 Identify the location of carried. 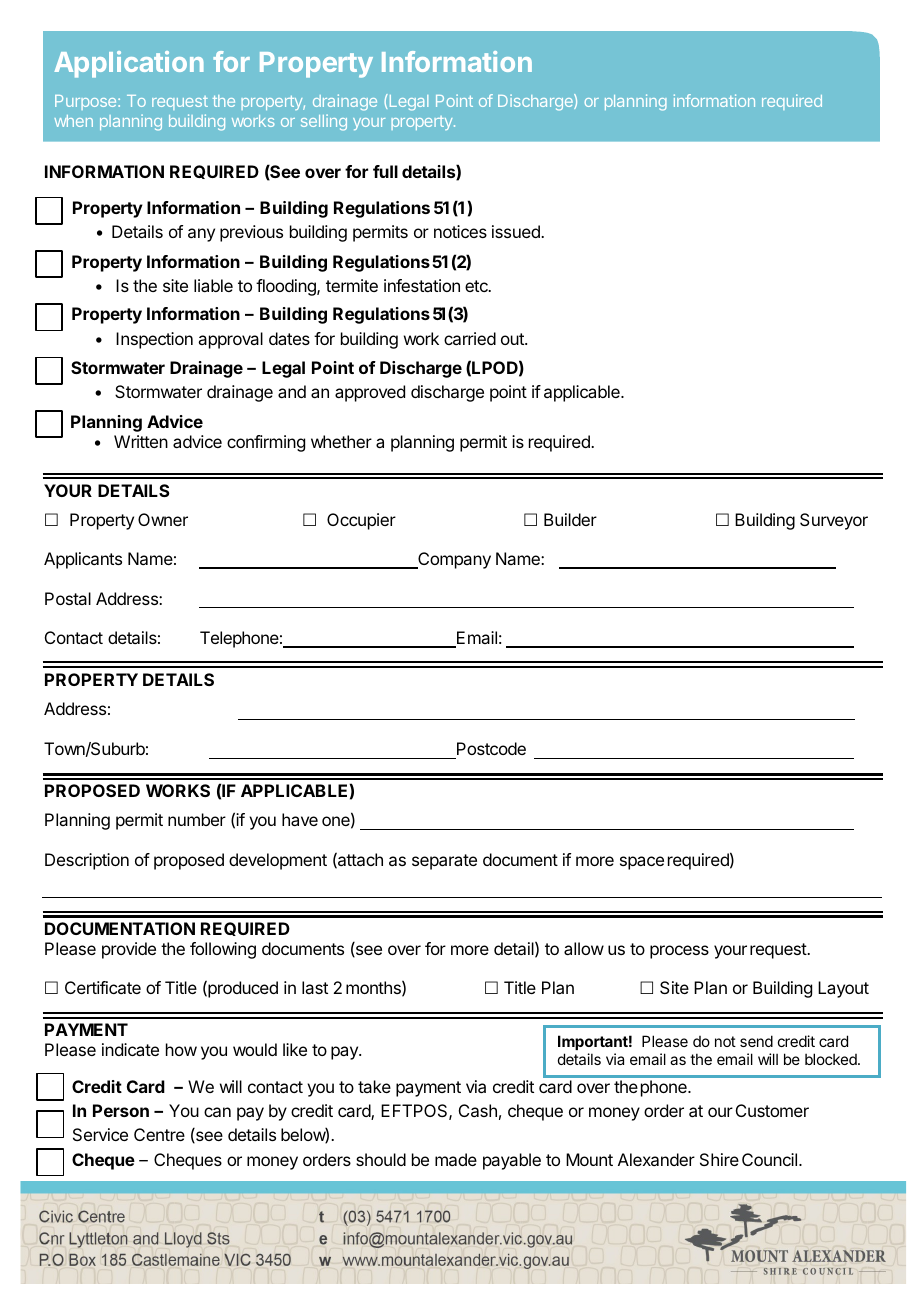
(470, 338).
